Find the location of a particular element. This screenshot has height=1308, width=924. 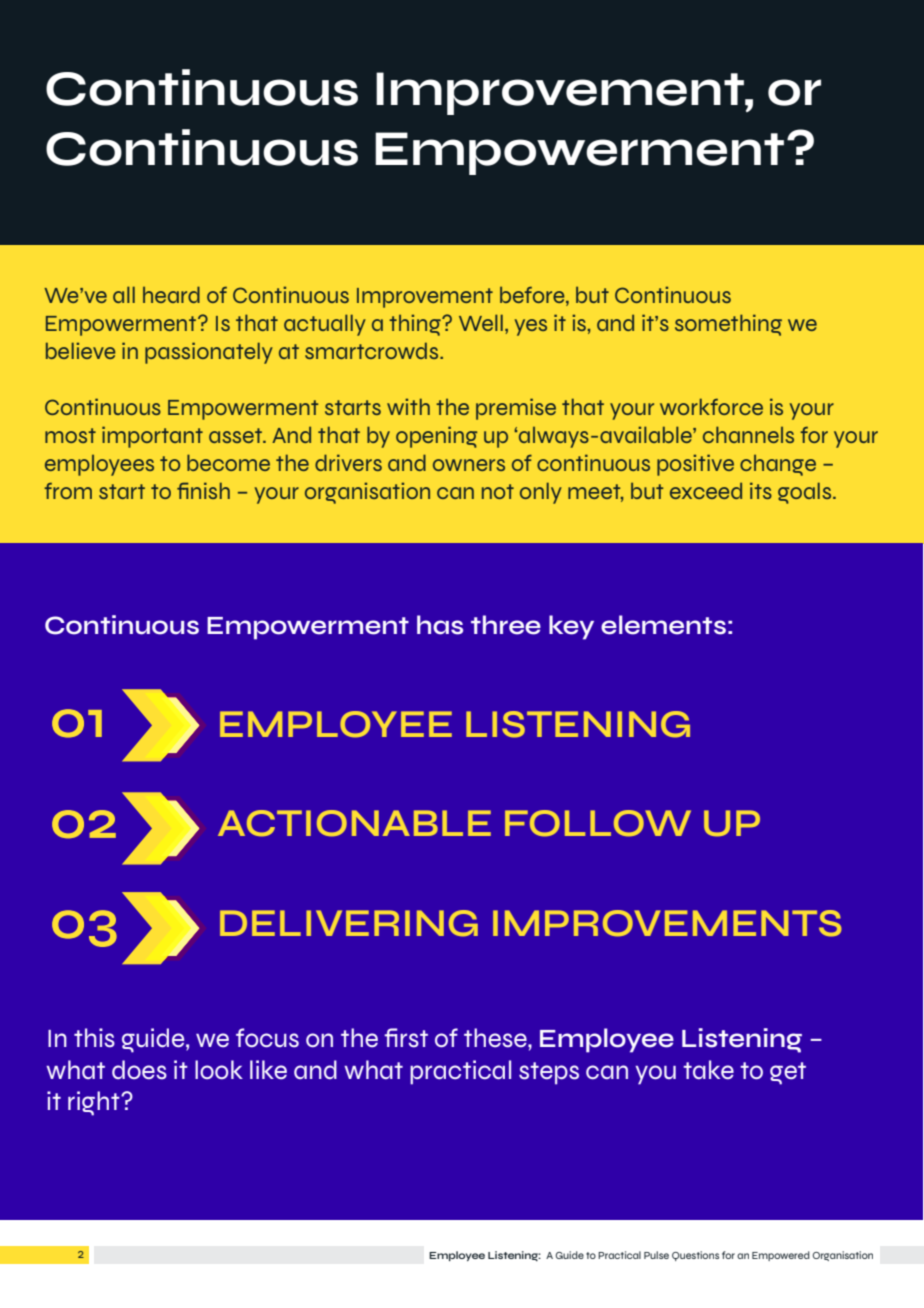

not is located at coordinates (498, 491).
